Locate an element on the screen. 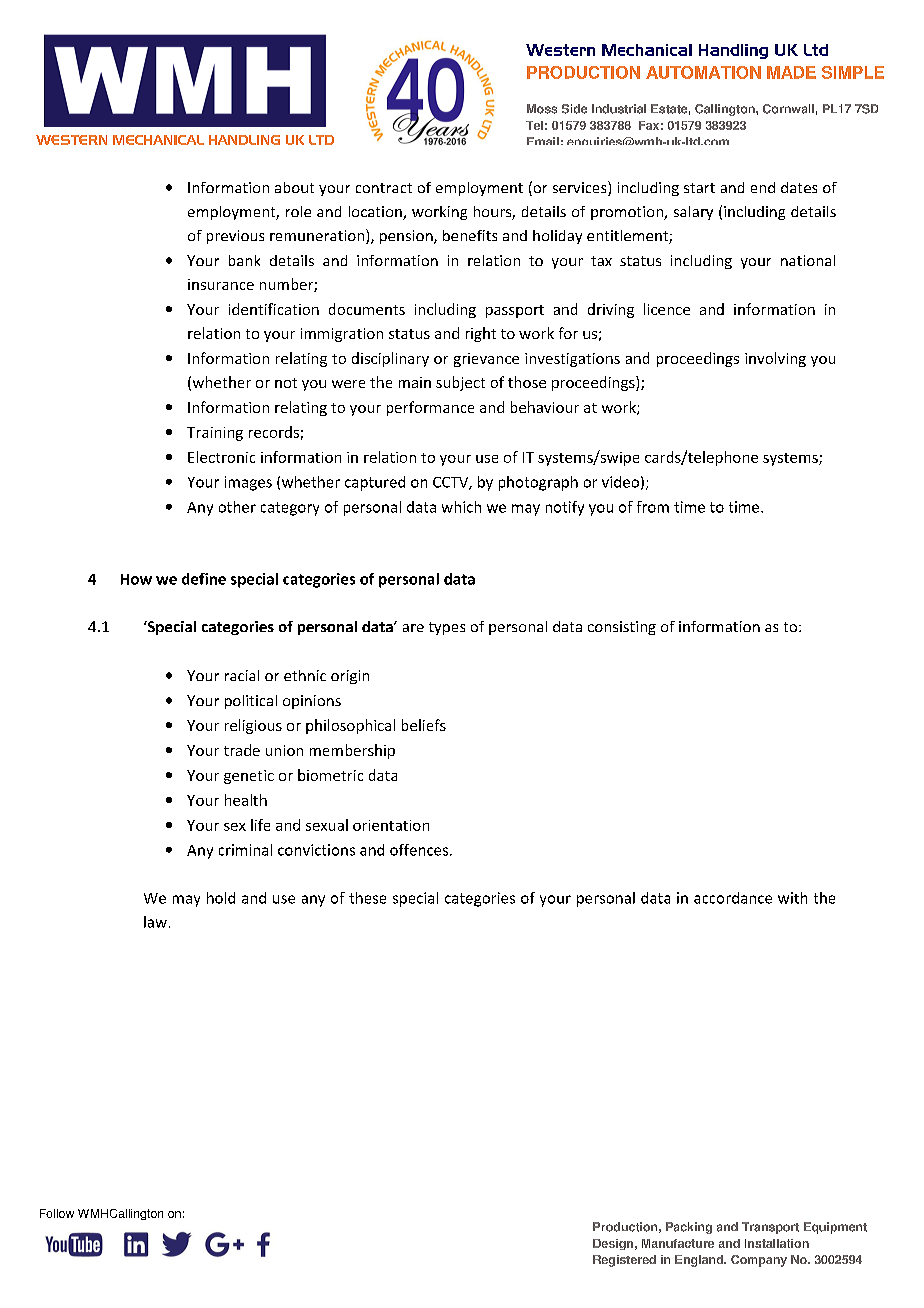  Cornwall is located at coordinates (788, 109).
